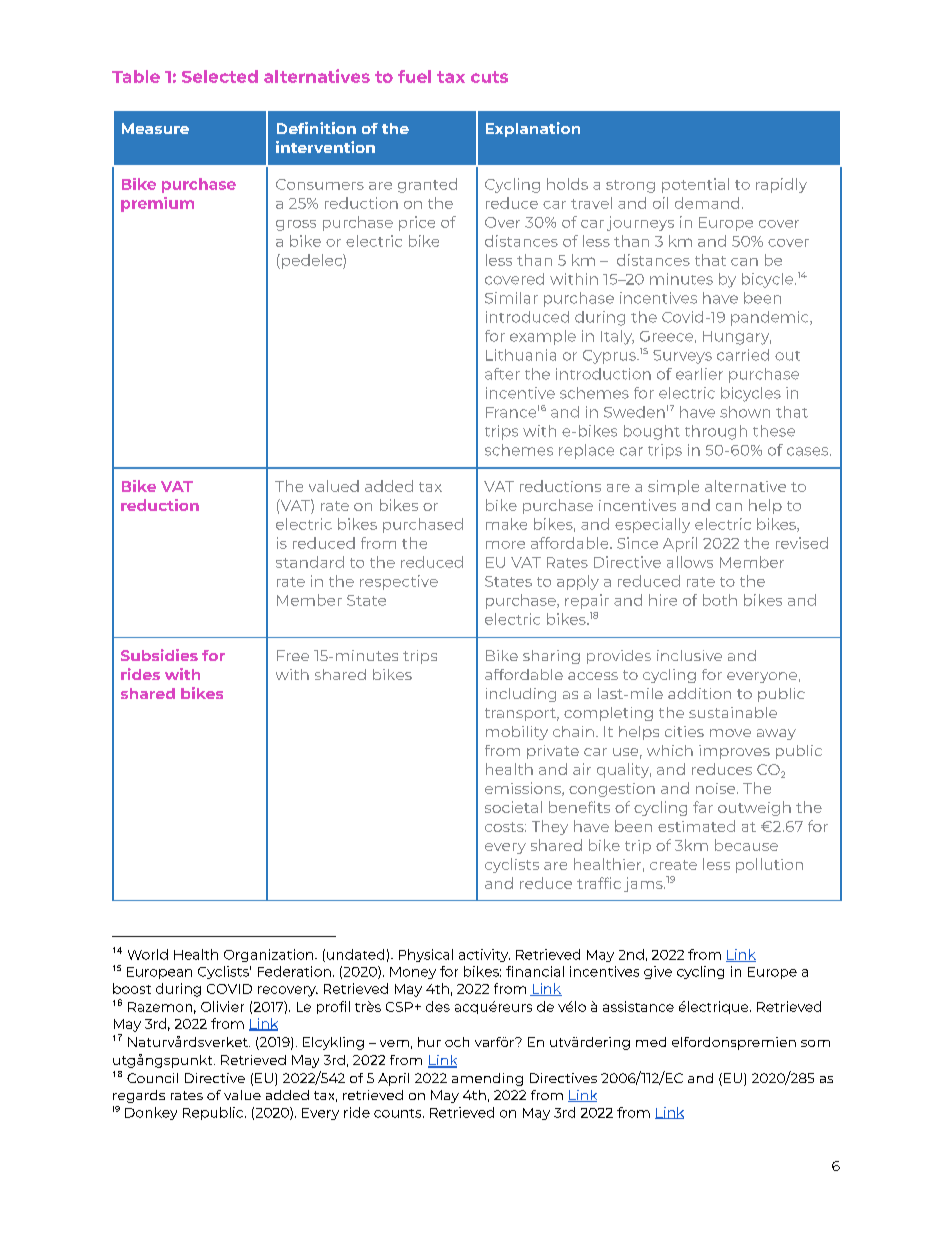 The height and width of the screenshot is (1233, 952). What do you see at coordinates (270, 955) in the screenshot?
I see `Organization` at bounding box center [270, 955].
